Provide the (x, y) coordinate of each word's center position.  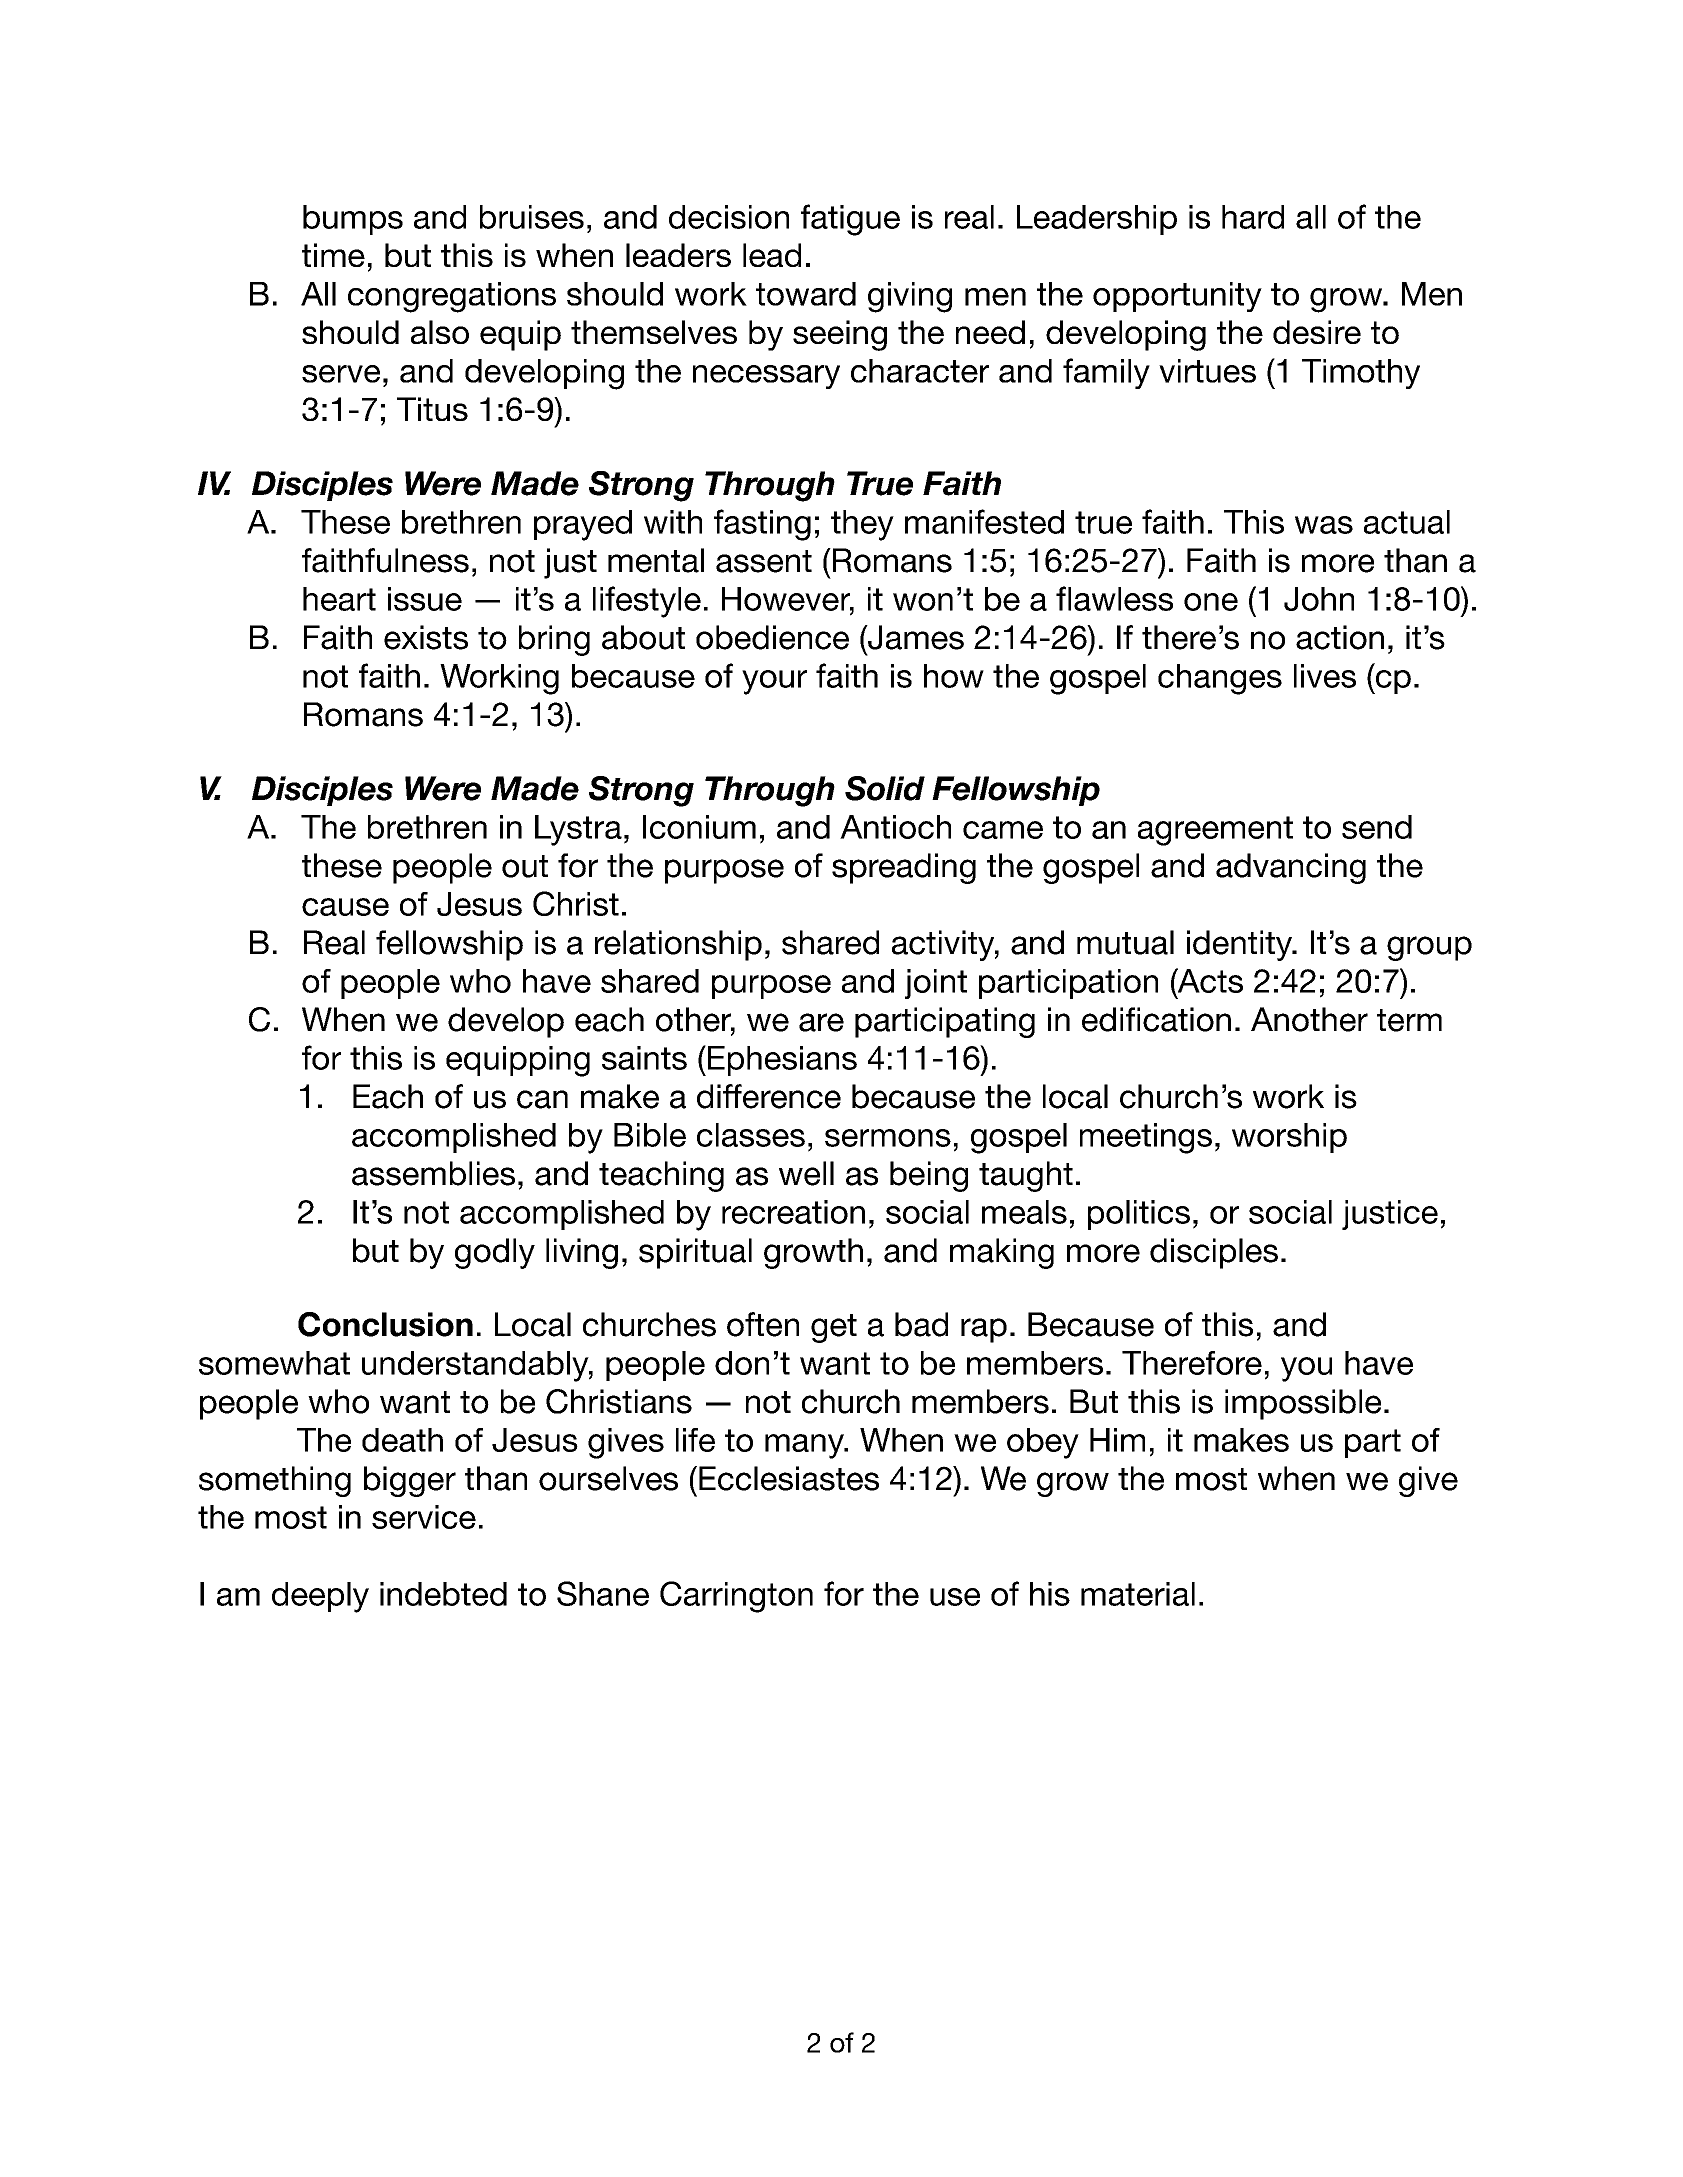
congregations (452, 297)
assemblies (433, 1173)
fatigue (850, 220)
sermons (888, 1138)
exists (426, 637)
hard (1253, 217)
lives (1325, 676)
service (424, 1517)
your (774, 682)
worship (1289, 1138)
